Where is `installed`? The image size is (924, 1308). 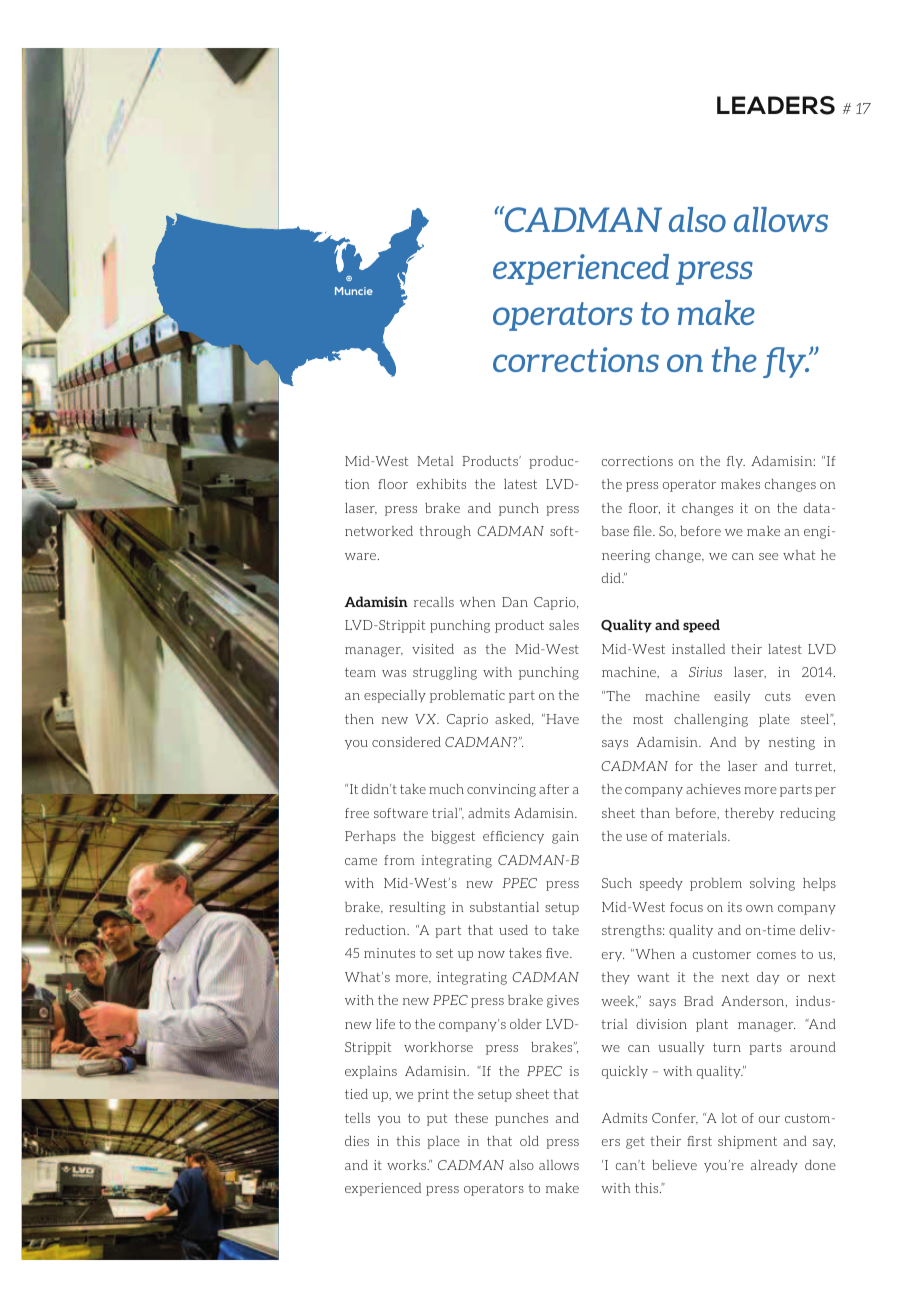
installed is located at coordinates (698, 649).
